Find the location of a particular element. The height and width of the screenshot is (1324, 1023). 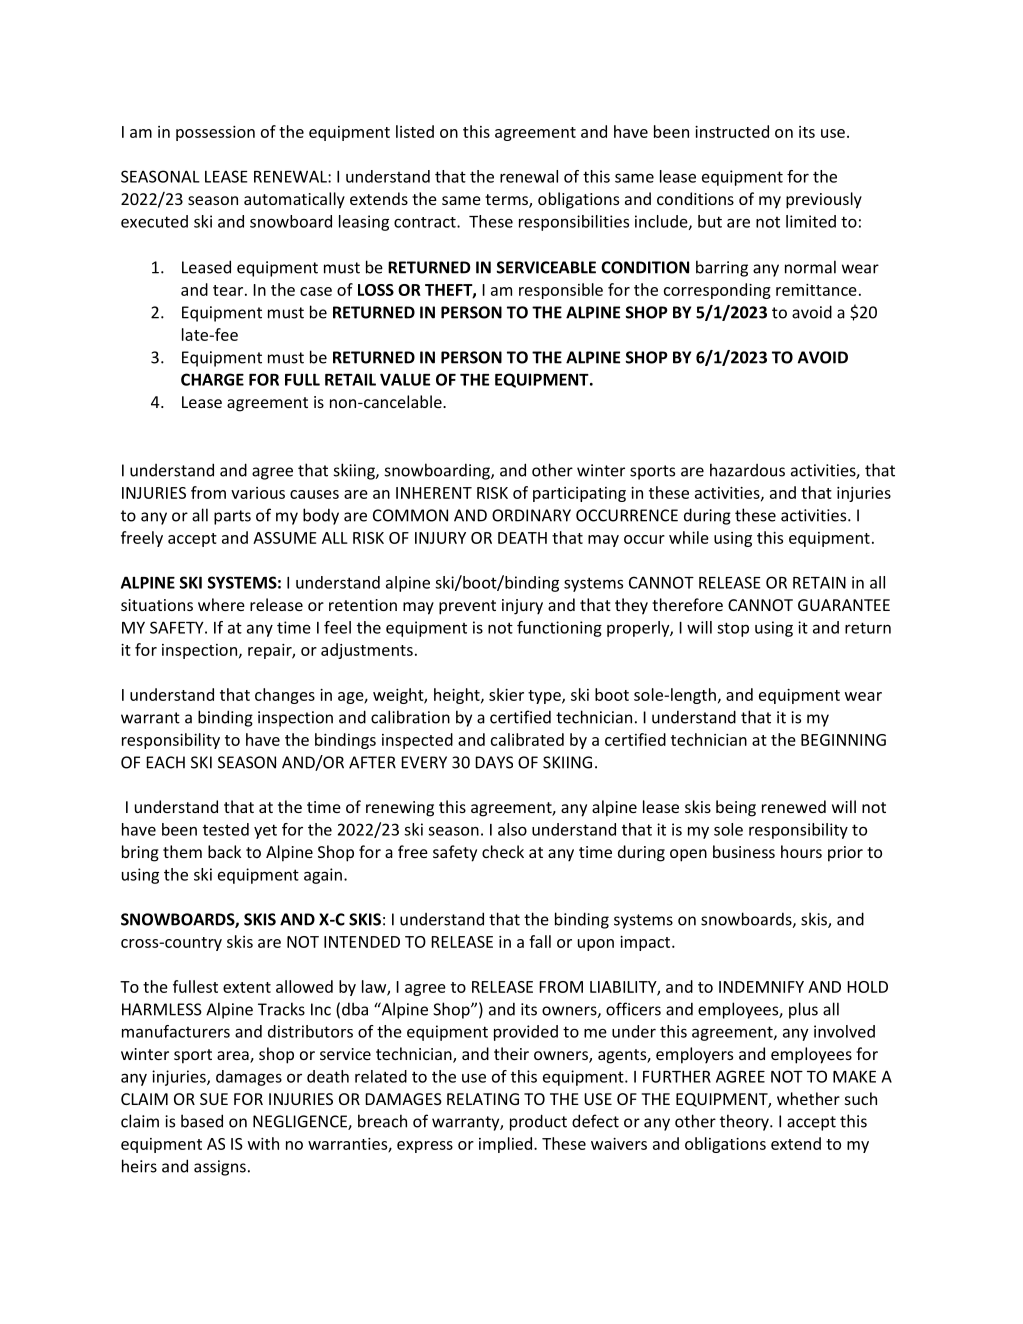

listed is located at coordinates (415, 131).
